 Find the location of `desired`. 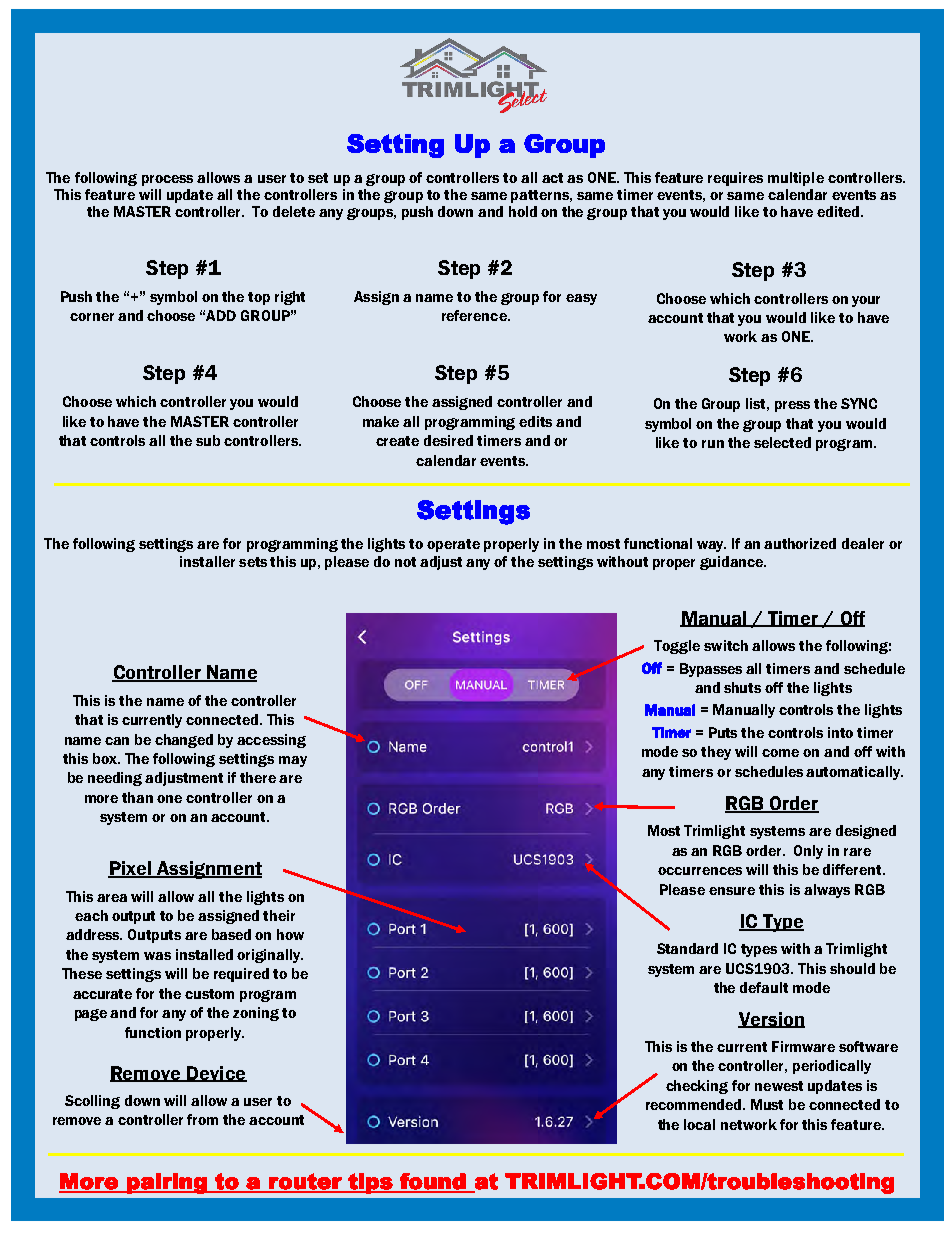

desired is located at coordinates (448, 440).
